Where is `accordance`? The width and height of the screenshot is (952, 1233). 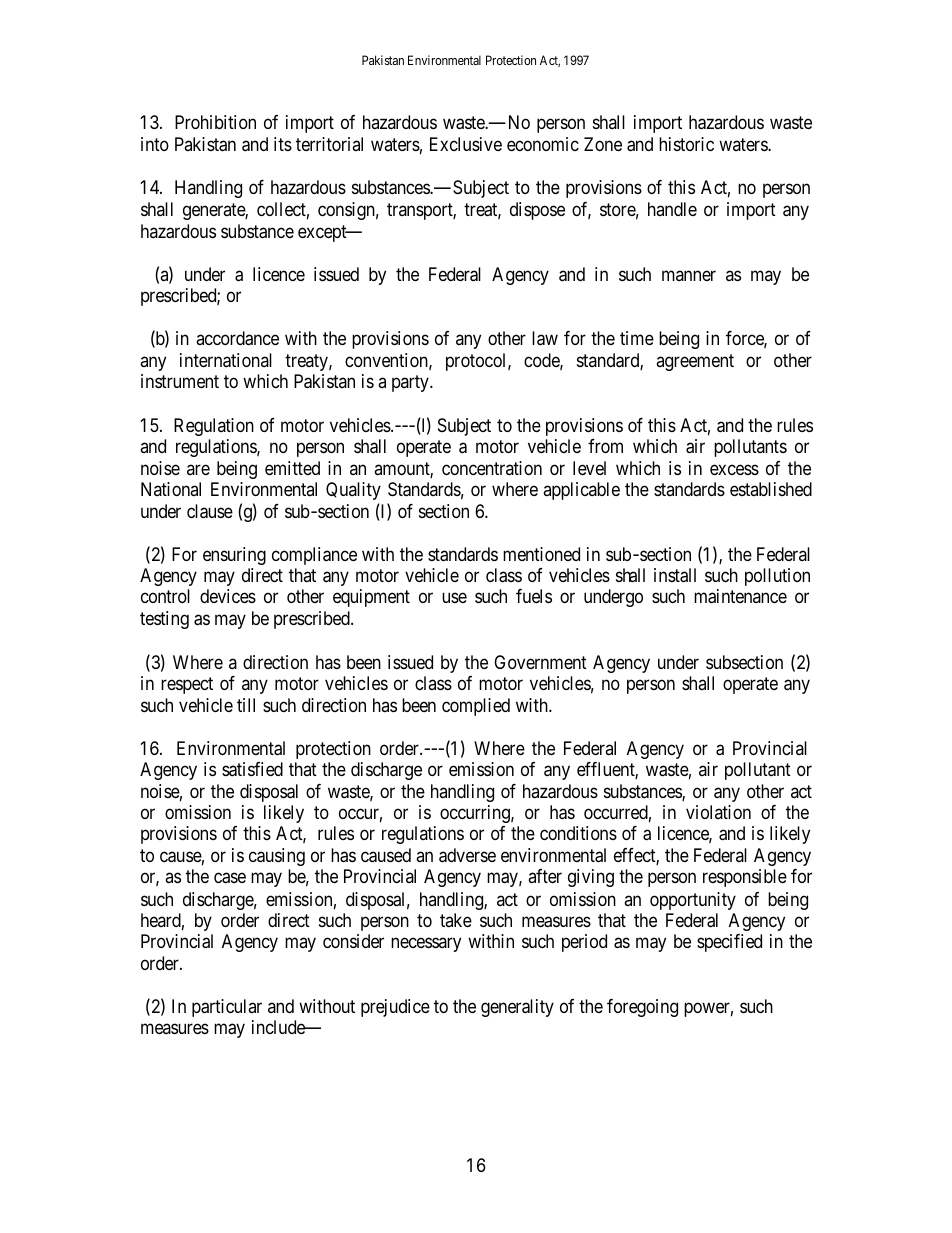
accordance is located at coordinates (237, 338).
